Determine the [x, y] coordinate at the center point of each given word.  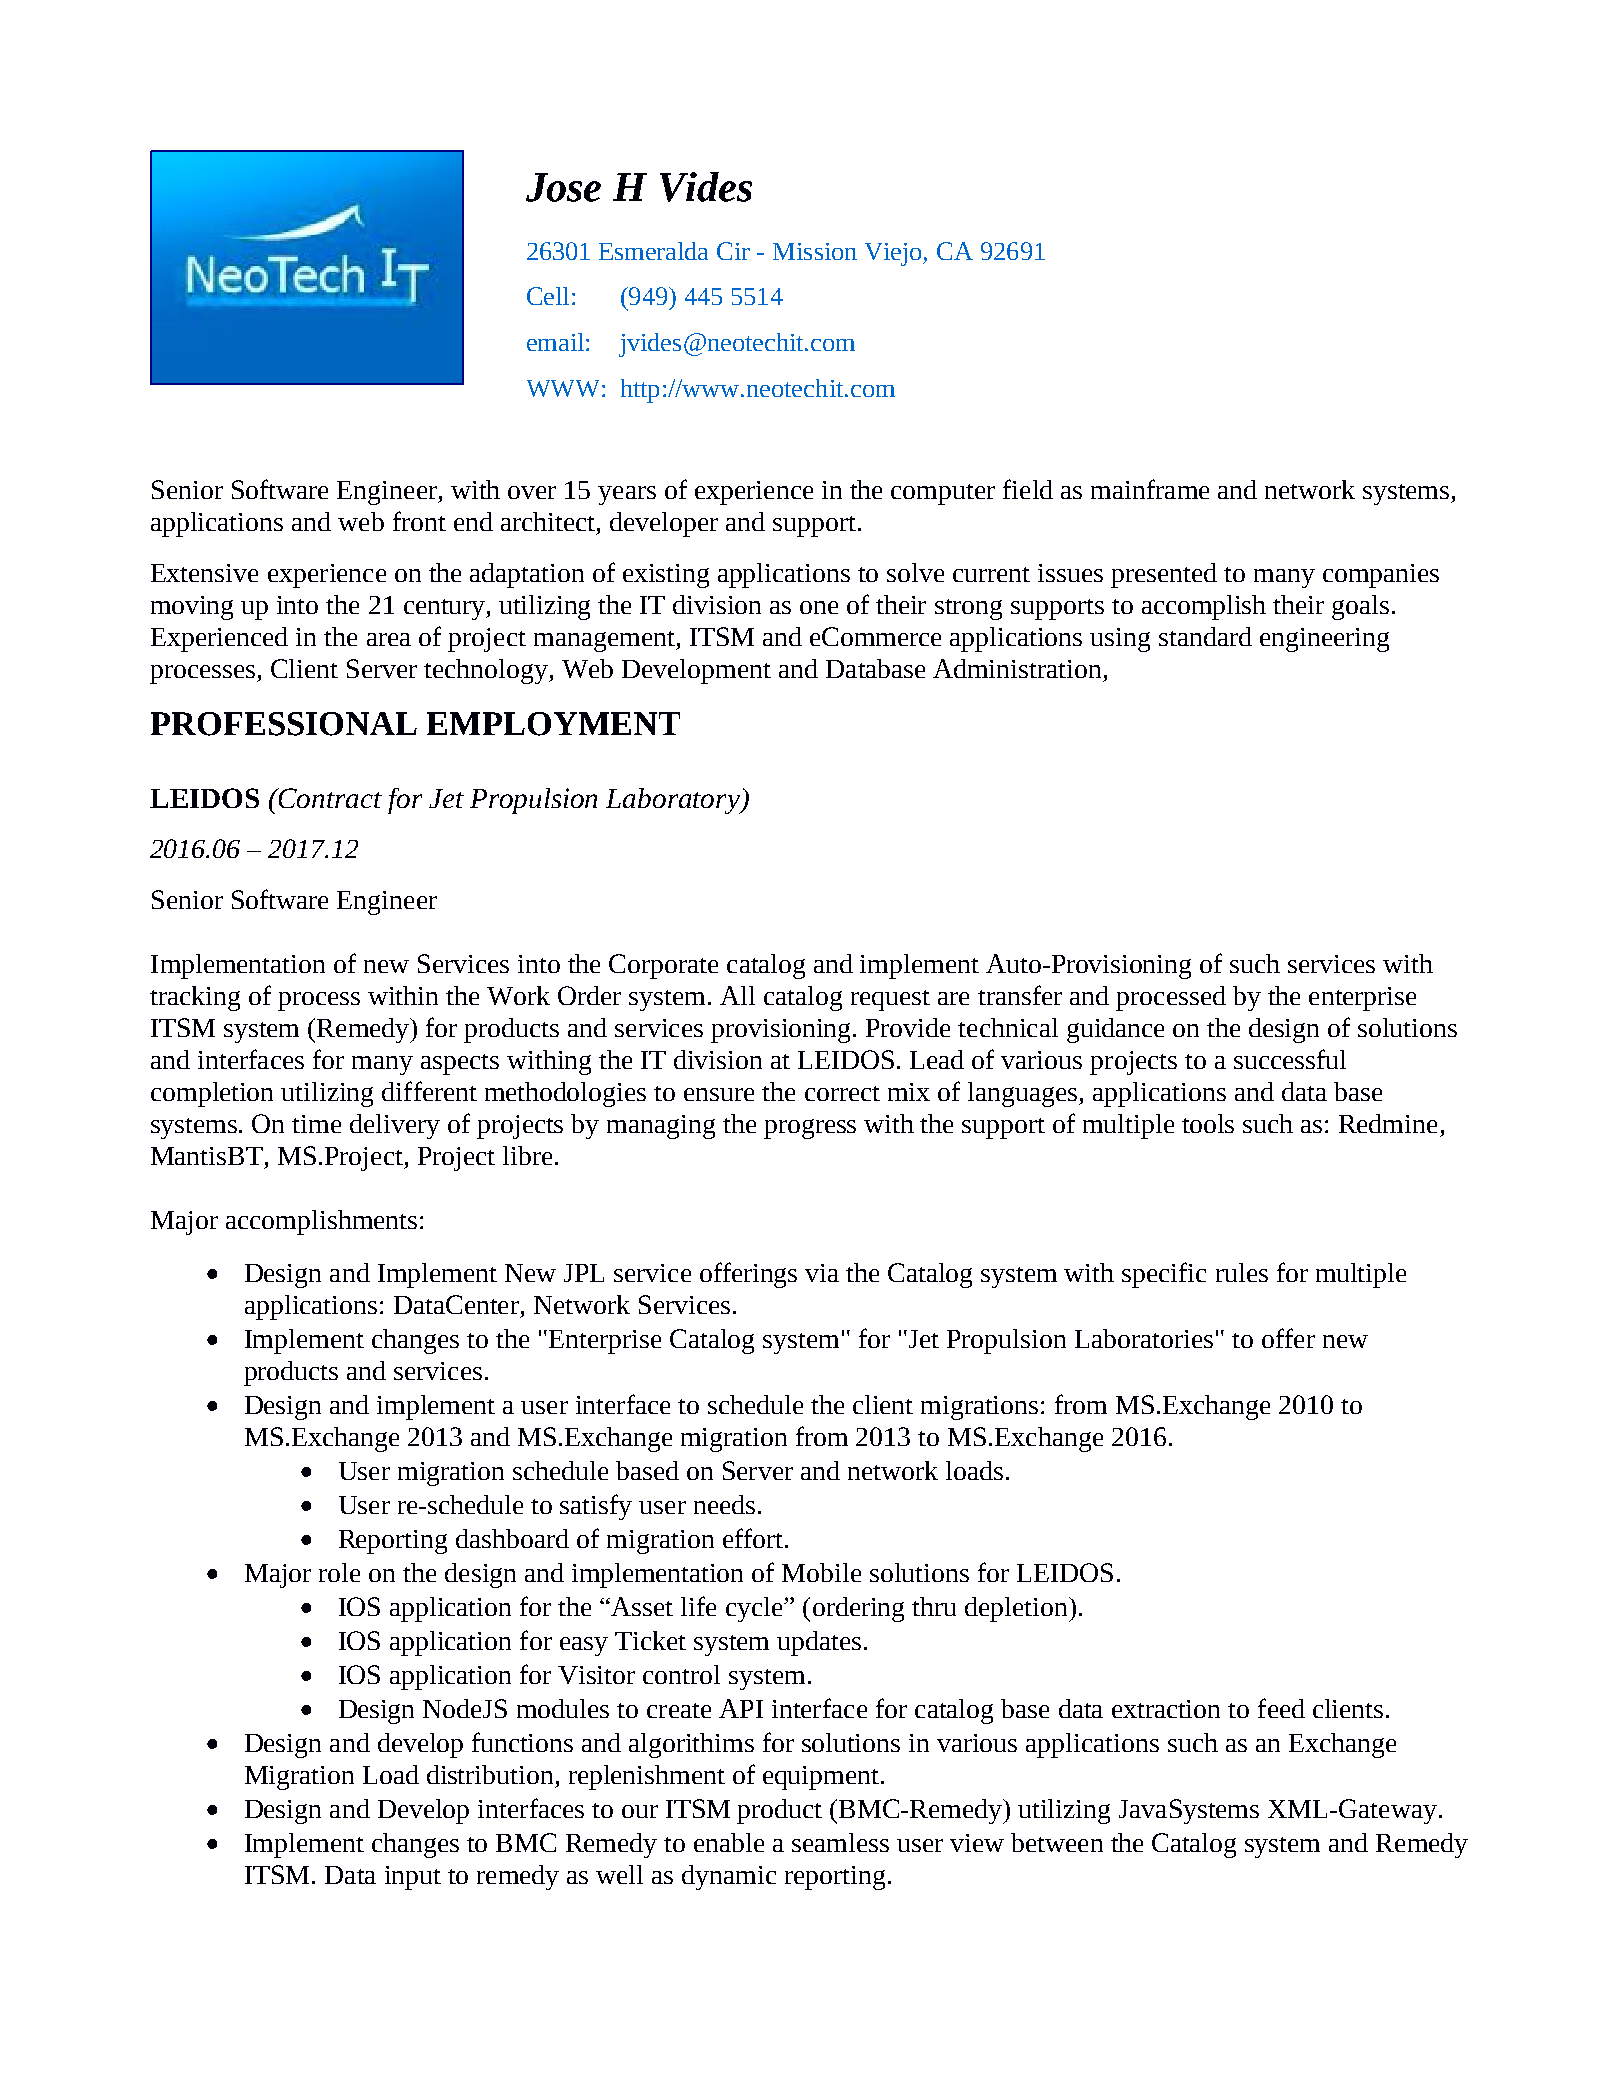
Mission [815, 251]
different [429, 1091]
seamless [840, 1842]
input [413, 1878]
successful [1290, 1059]
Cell [548, 296]
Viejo [895, 254]
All [737, 995]
